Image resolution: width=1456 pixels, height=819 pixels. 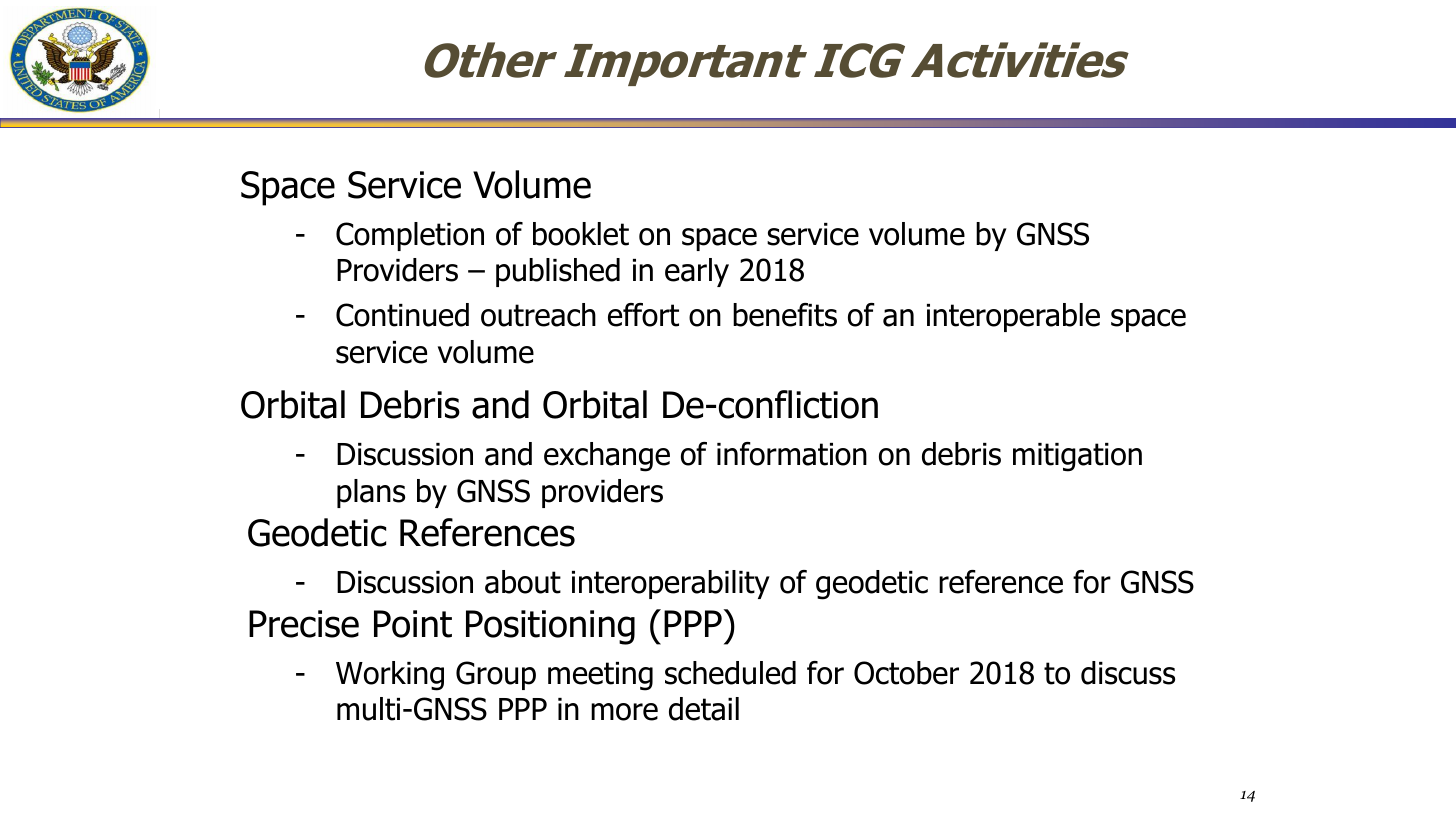 I want to click on Completion, so click(x=410, y=236).
